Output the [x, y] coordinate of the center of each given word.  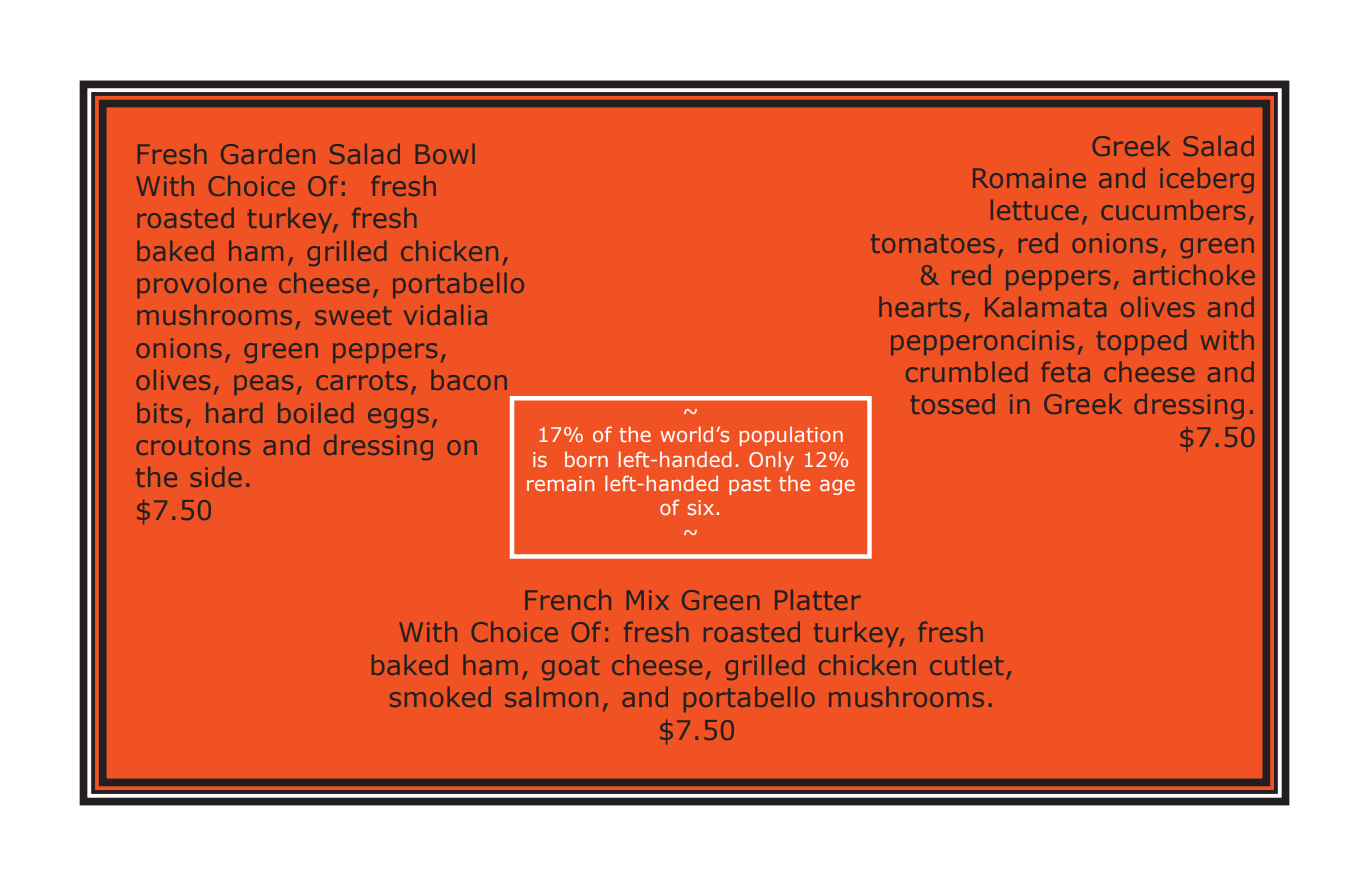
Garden [268, 153]
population [791, 436]
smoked [440, 696]
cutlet [967, 664]
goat [571, 668]
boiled [316, 412]
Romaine [1029, 178]
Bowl [445, 153]
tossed [952, 403]
